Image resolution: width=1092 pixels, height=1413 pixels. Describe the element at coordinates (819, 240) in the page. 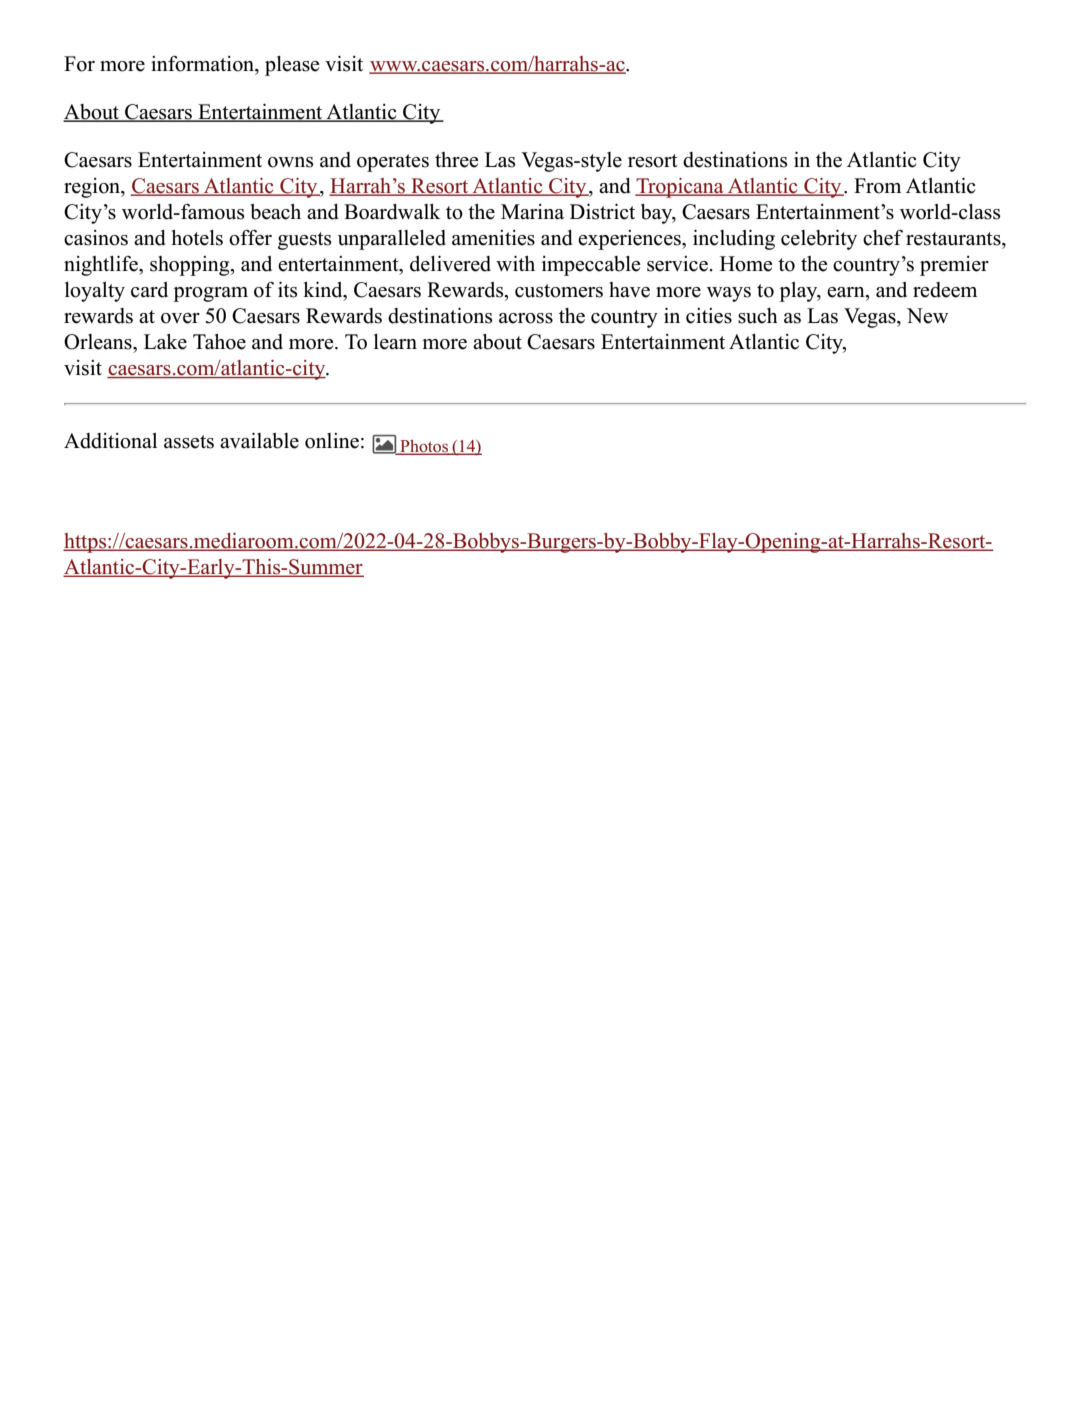

I see `celebrity` at that location.
